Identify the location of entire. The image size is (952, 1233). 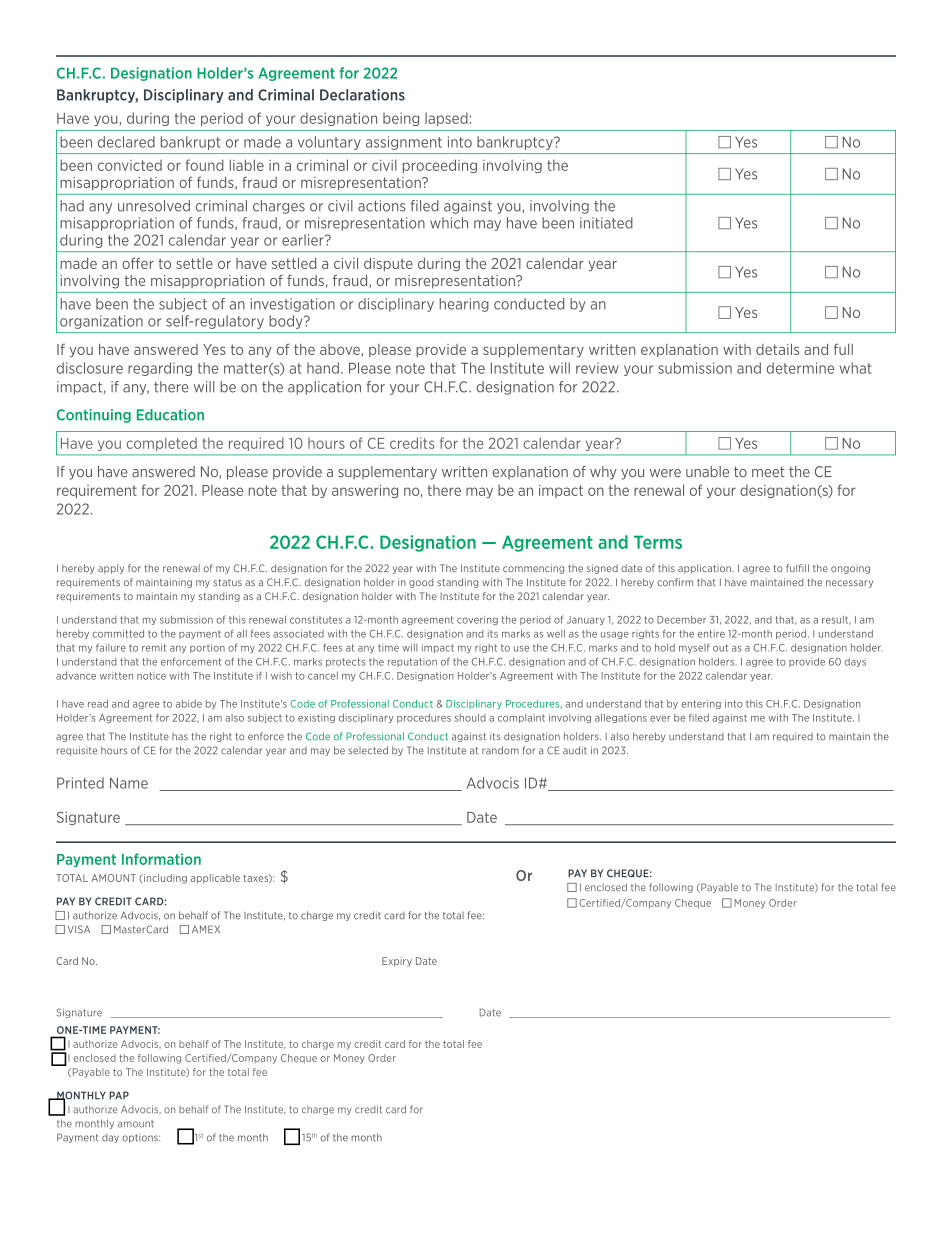
(711, 634).
